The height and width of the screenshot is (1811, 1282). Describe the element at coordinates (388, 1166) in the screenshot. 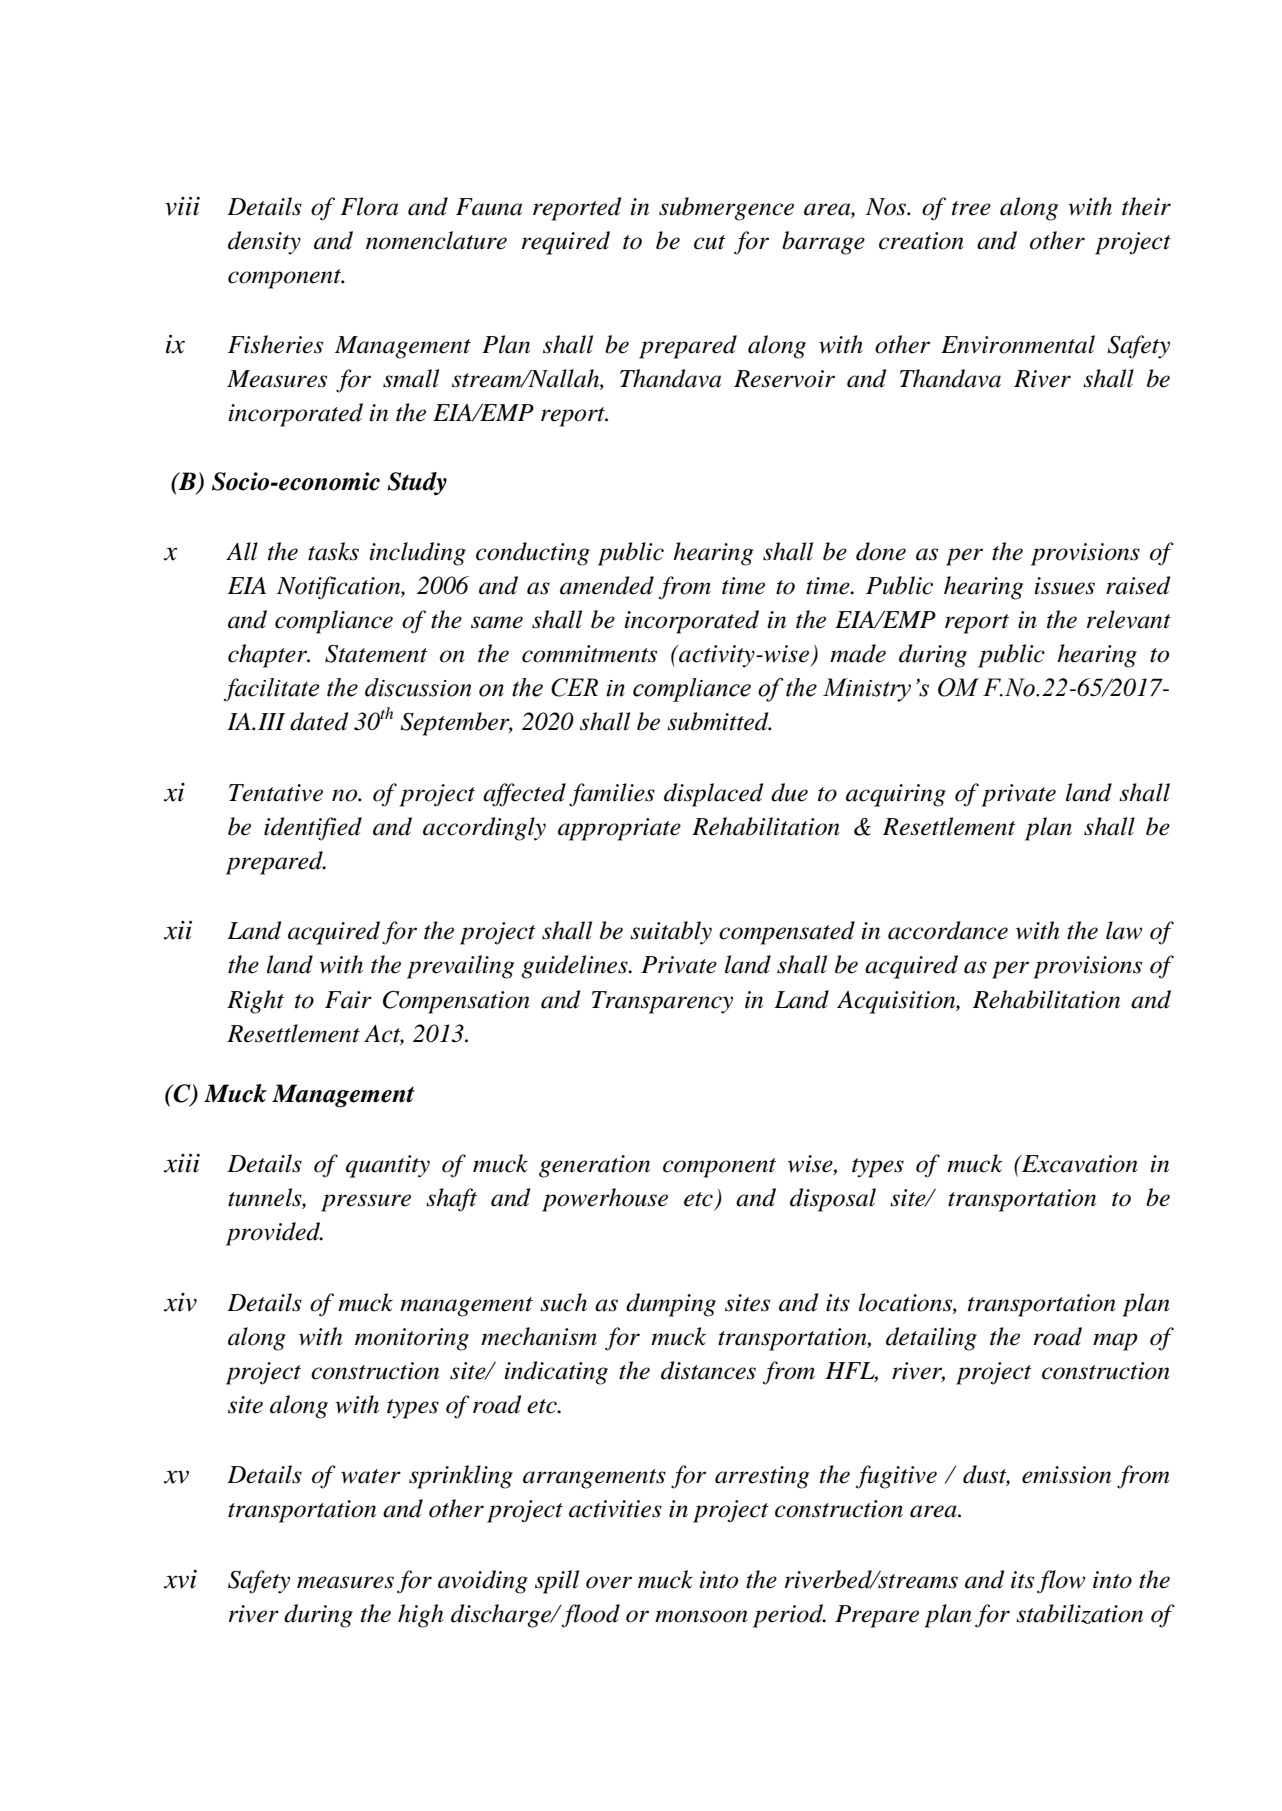

I see `quantity` at that location.
